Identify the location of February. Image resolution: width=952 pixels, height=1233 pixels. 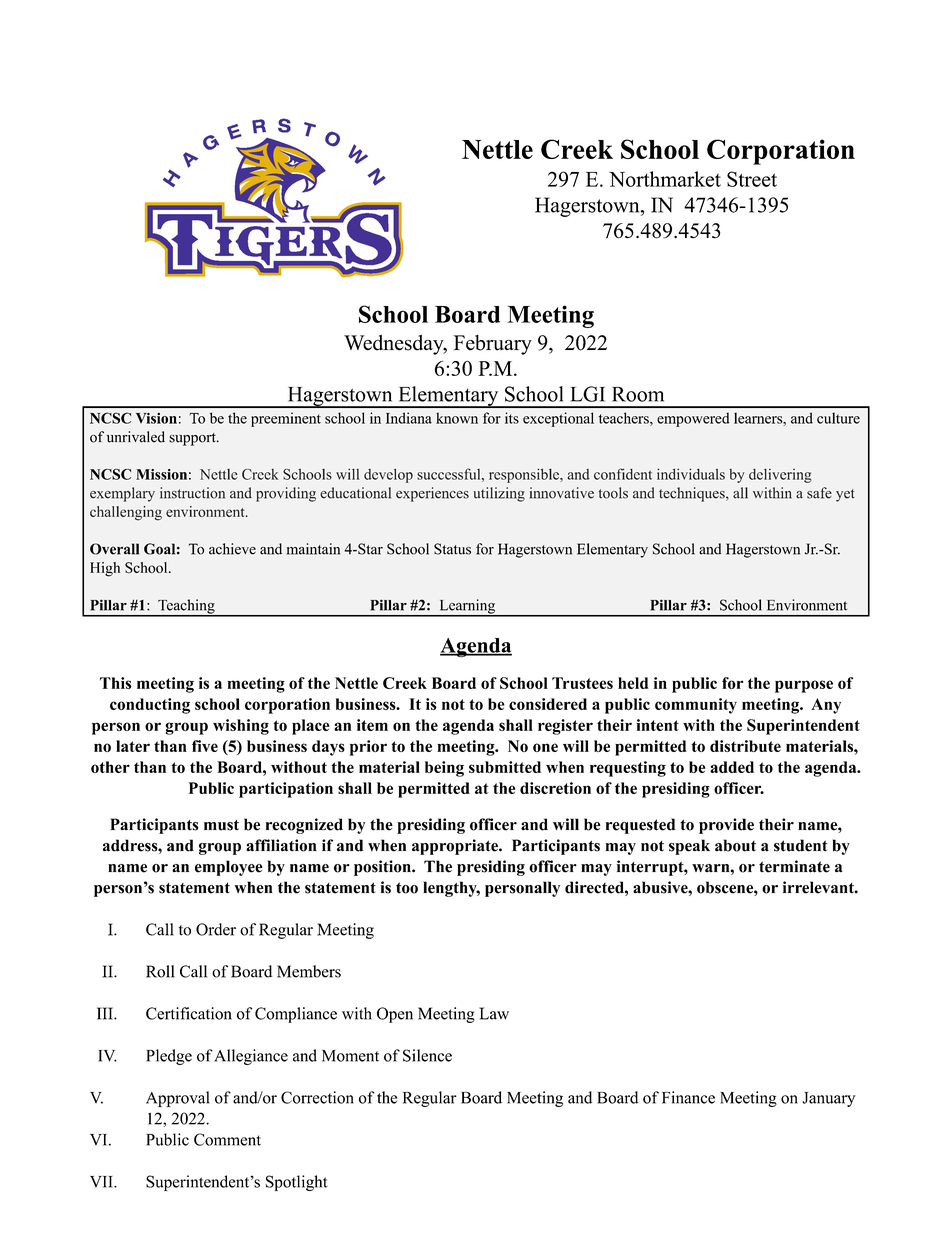
(492, 345).
